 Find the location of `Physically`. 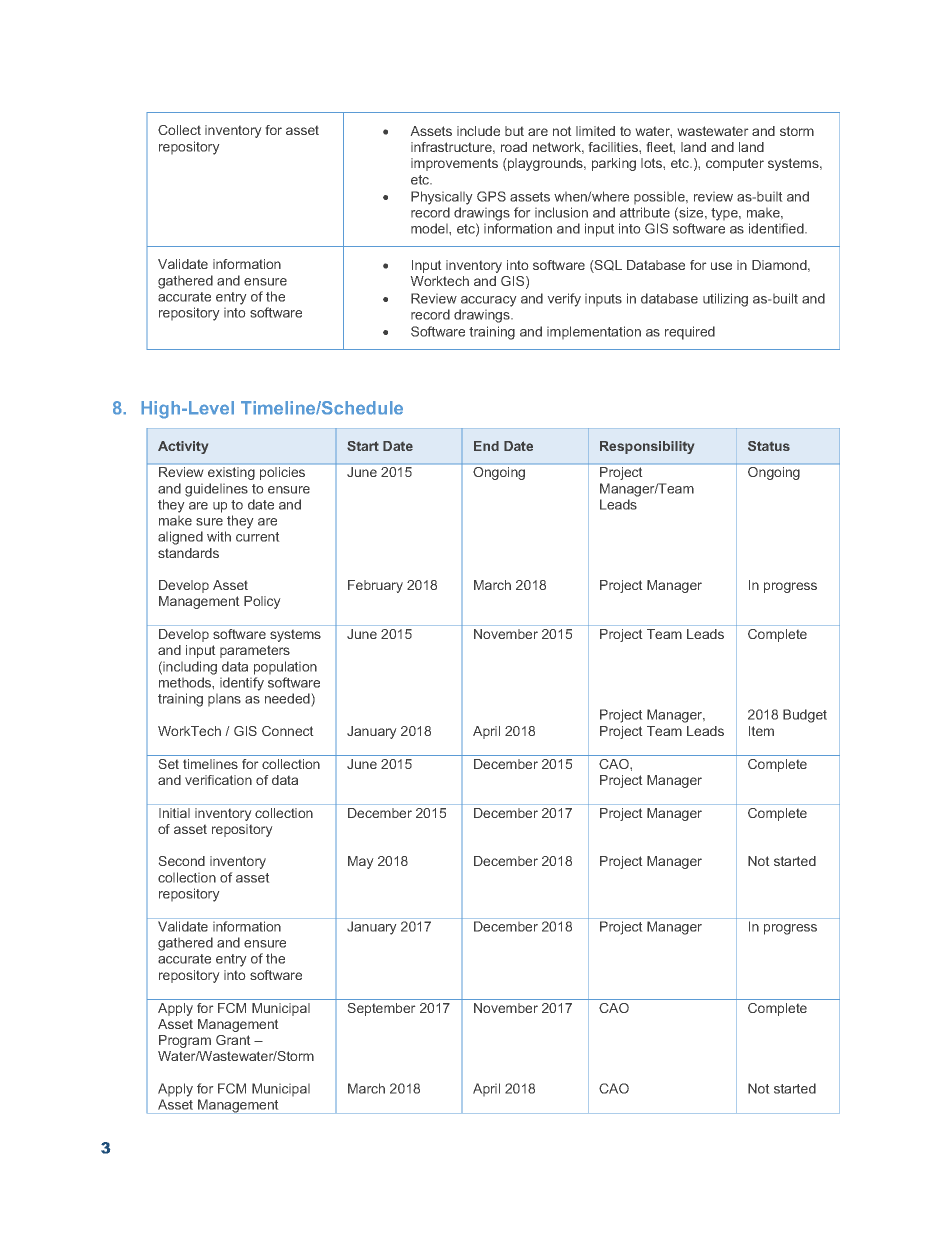

Physically is located at coordinates (441, 198).
